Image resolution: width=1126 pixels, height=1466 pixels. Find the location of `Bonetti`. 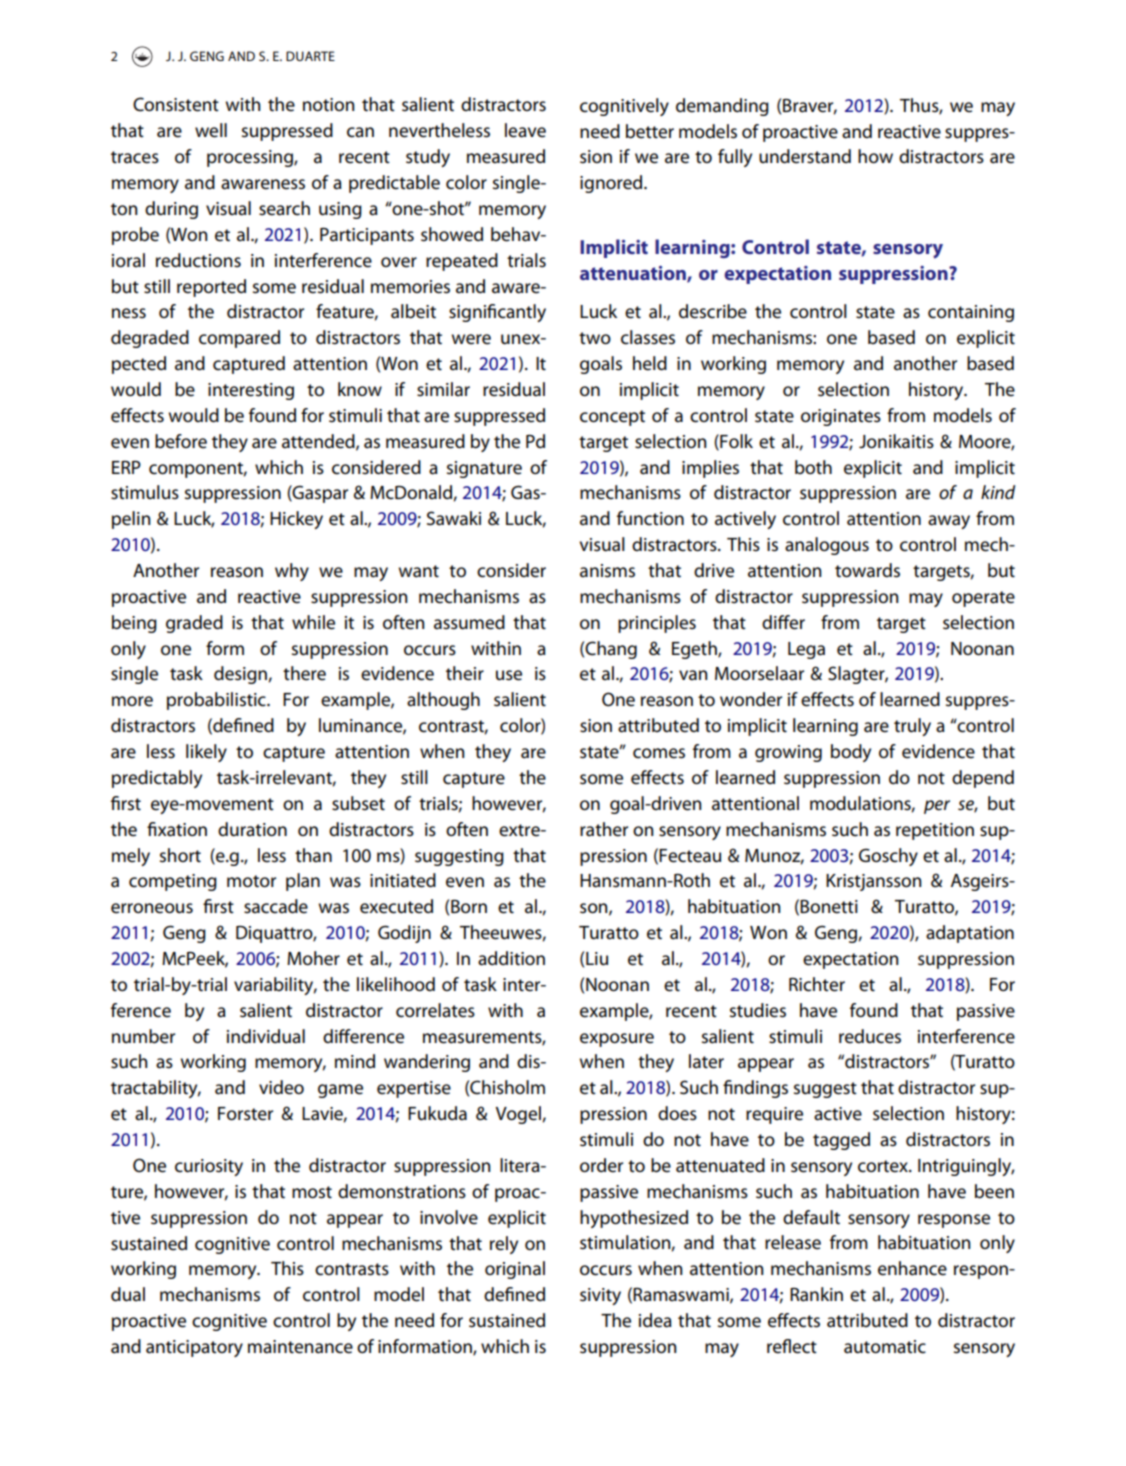

Bonetti is located at coordinates (829, 907).
